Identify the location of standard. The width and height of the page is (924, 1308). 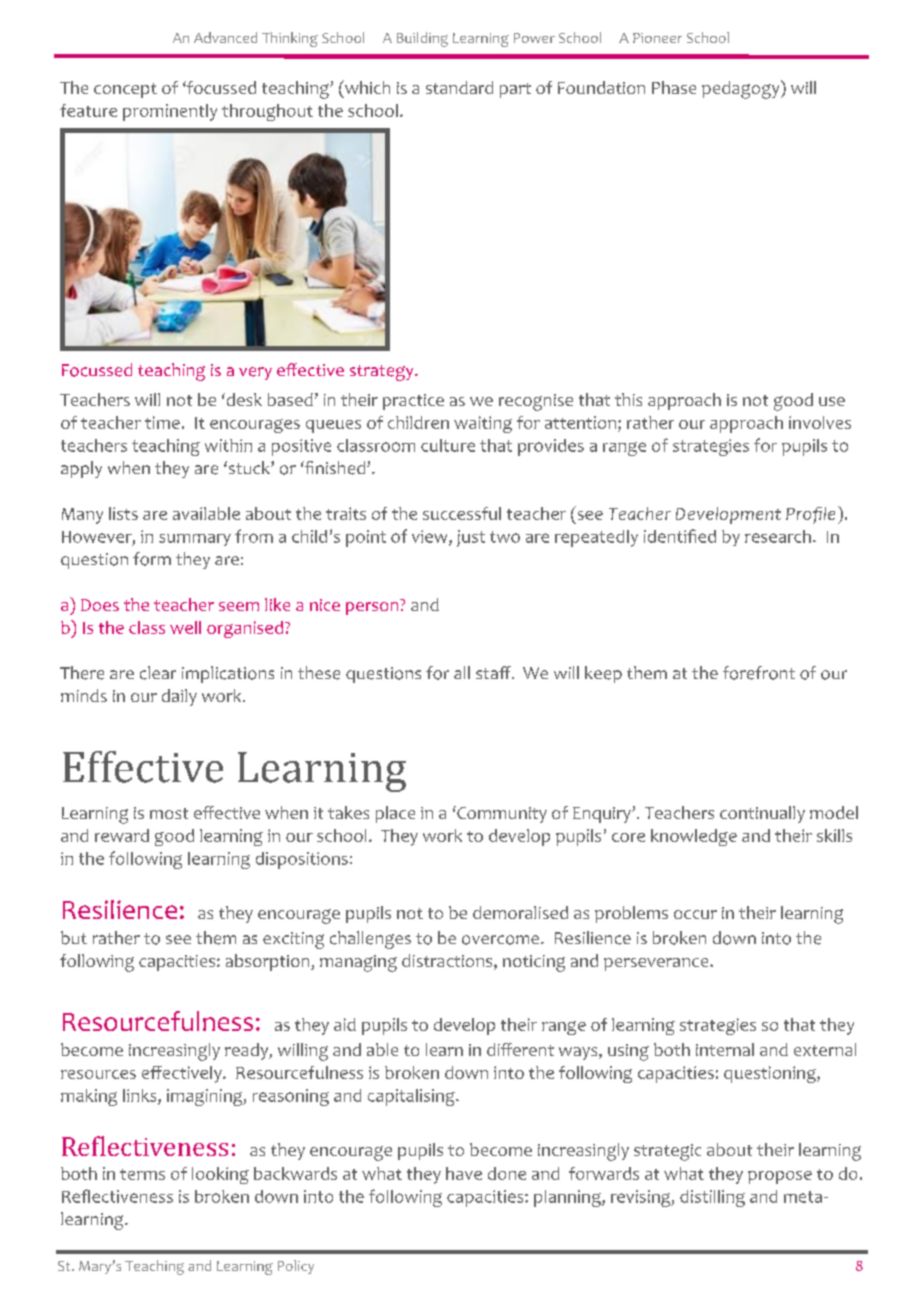
(459, 87).
